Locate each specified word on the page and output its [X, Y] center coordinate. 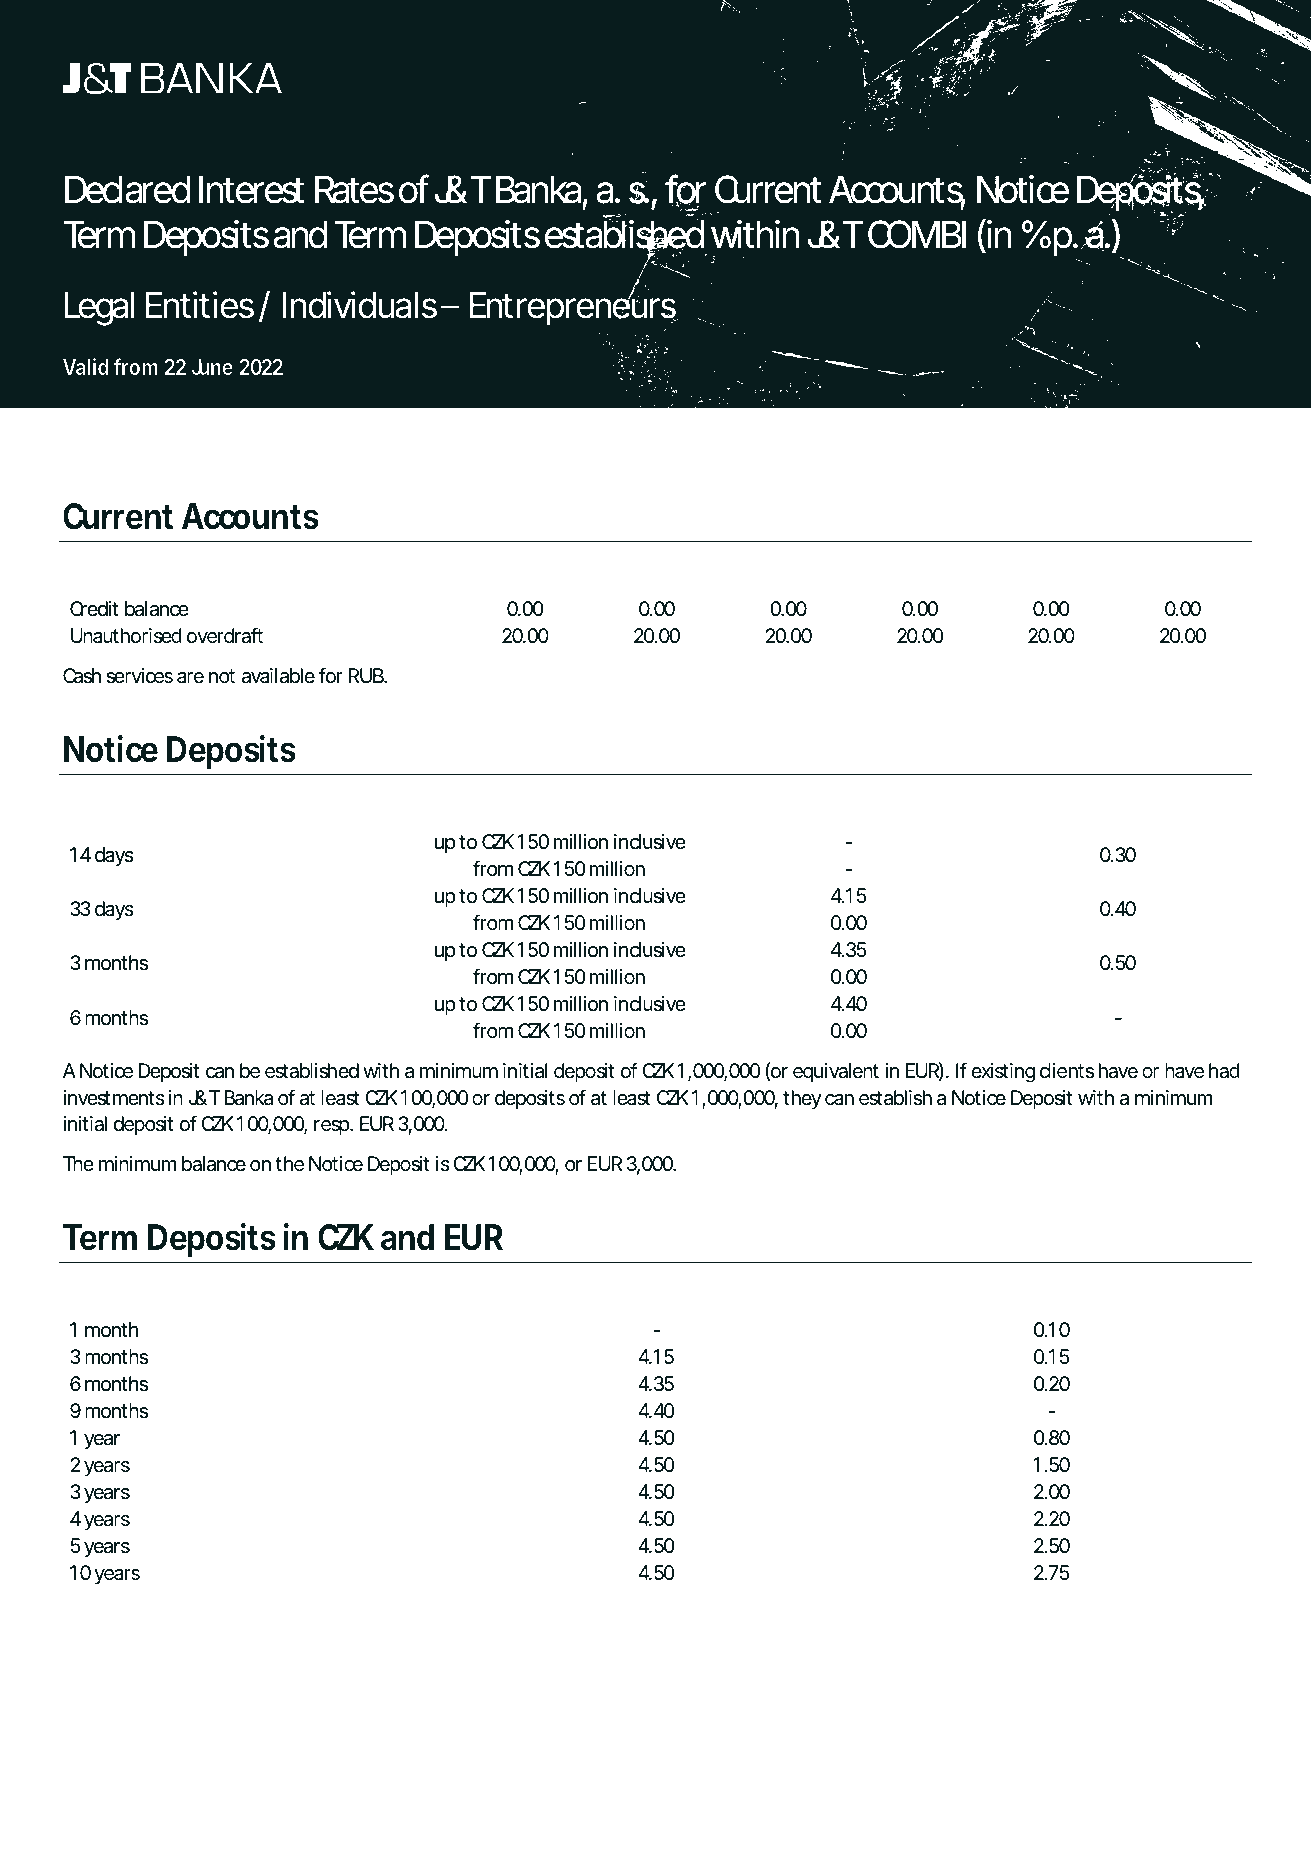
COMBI [917, 234]
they [802, 1099]
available [278, 676]
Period [156, 814]
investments [114, 1098]
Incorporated [931, 1736]
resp [332, 1127]
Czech [285, 1777]
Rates [354, 189]
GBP [919, 581]
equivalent [836, 1072]
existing [1003, 1073]
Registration [690, 1736]
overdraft [224, 635]
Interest [252, 189]
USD [787, 581]
